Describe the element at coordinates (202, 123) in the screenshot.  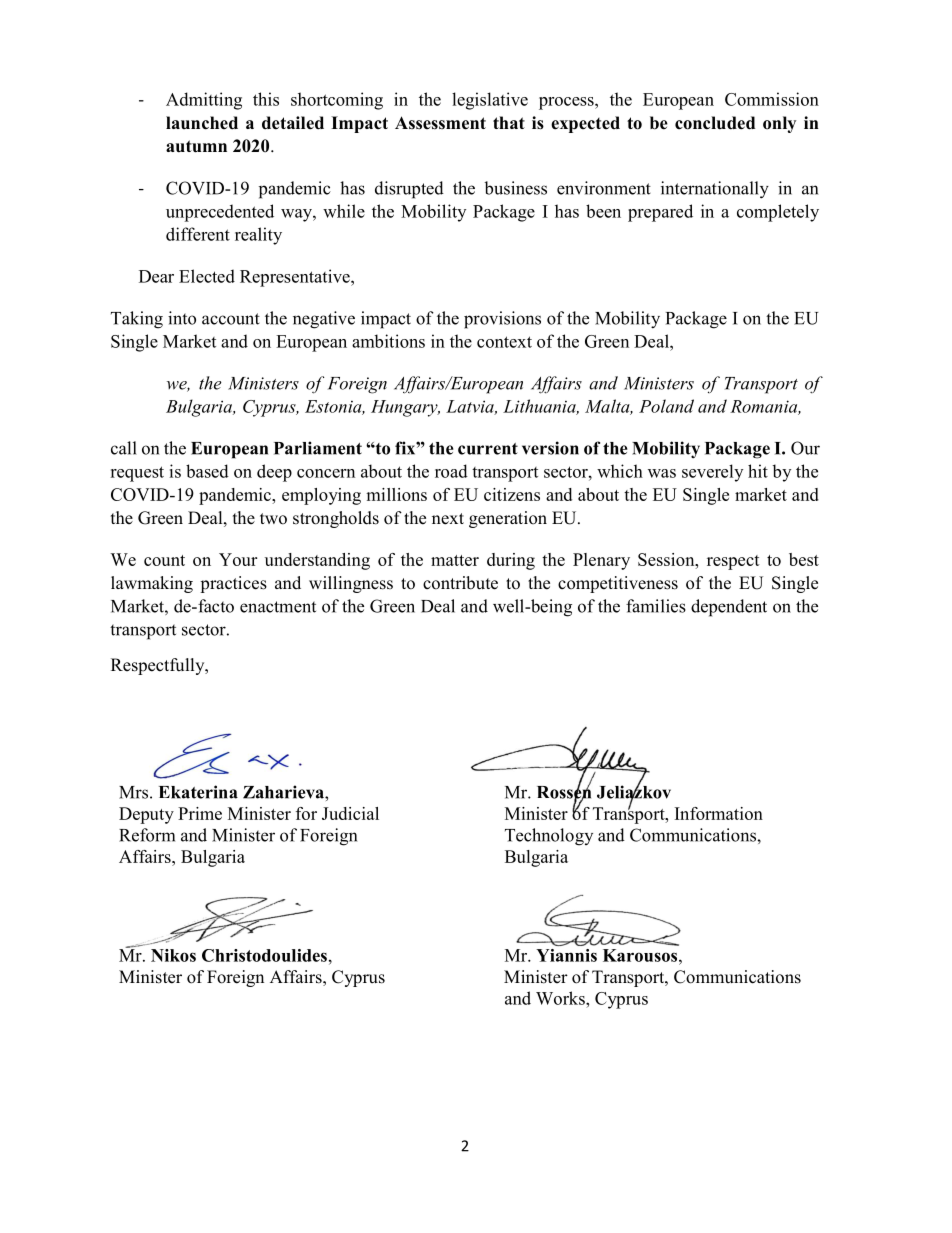
I see `launched` at that location.
